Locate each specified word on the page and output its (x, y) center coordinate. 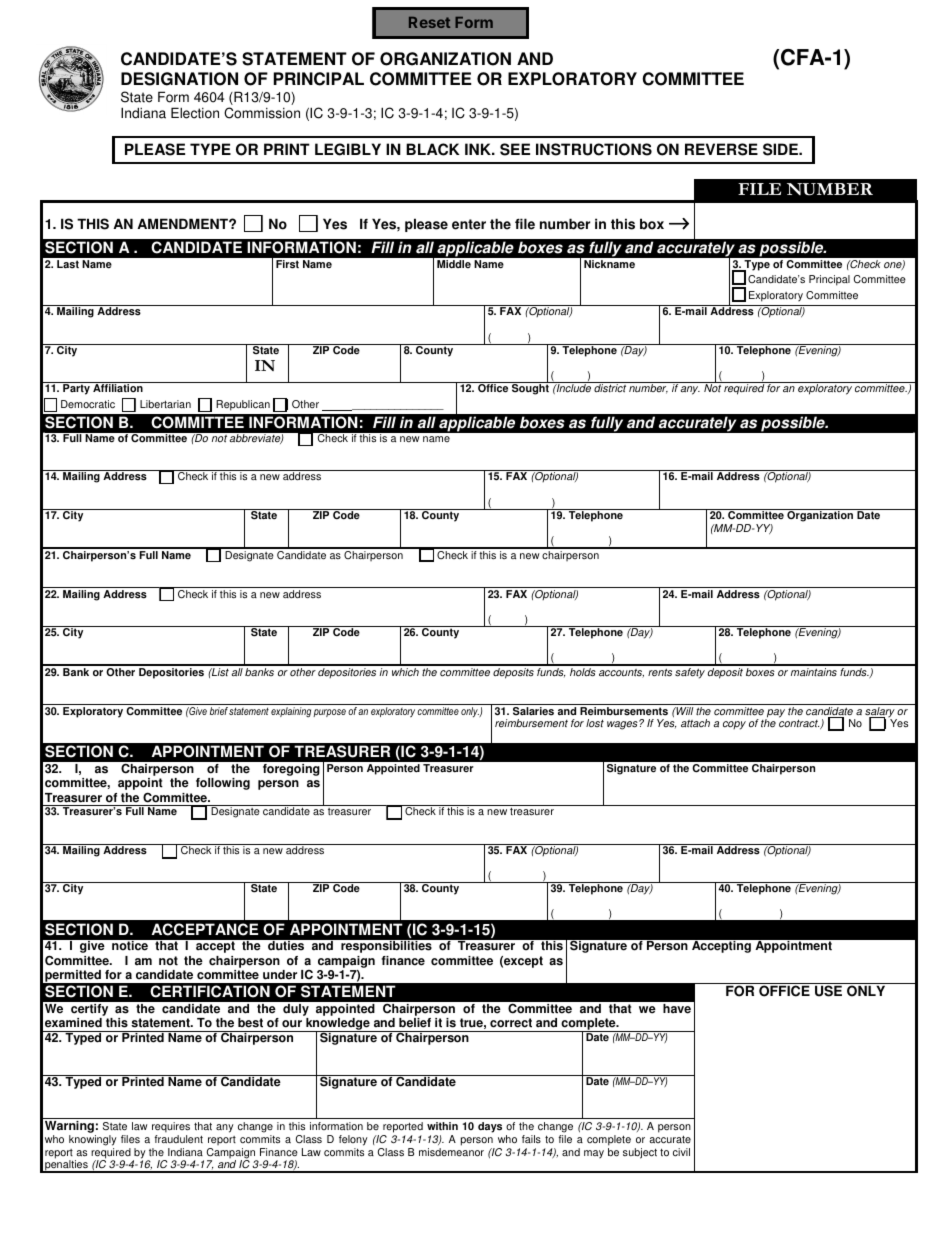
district (610, 387)
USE (829, 990)
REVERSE (721, 149)
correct (511, 1023)
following (223, 784)
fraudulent (178, 1139)
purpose (329, 713)
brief (219, 711)
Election (195, 113)
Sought (530, 388)
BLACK (433, 149)
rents (660, 673)
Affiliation (118, 387)
